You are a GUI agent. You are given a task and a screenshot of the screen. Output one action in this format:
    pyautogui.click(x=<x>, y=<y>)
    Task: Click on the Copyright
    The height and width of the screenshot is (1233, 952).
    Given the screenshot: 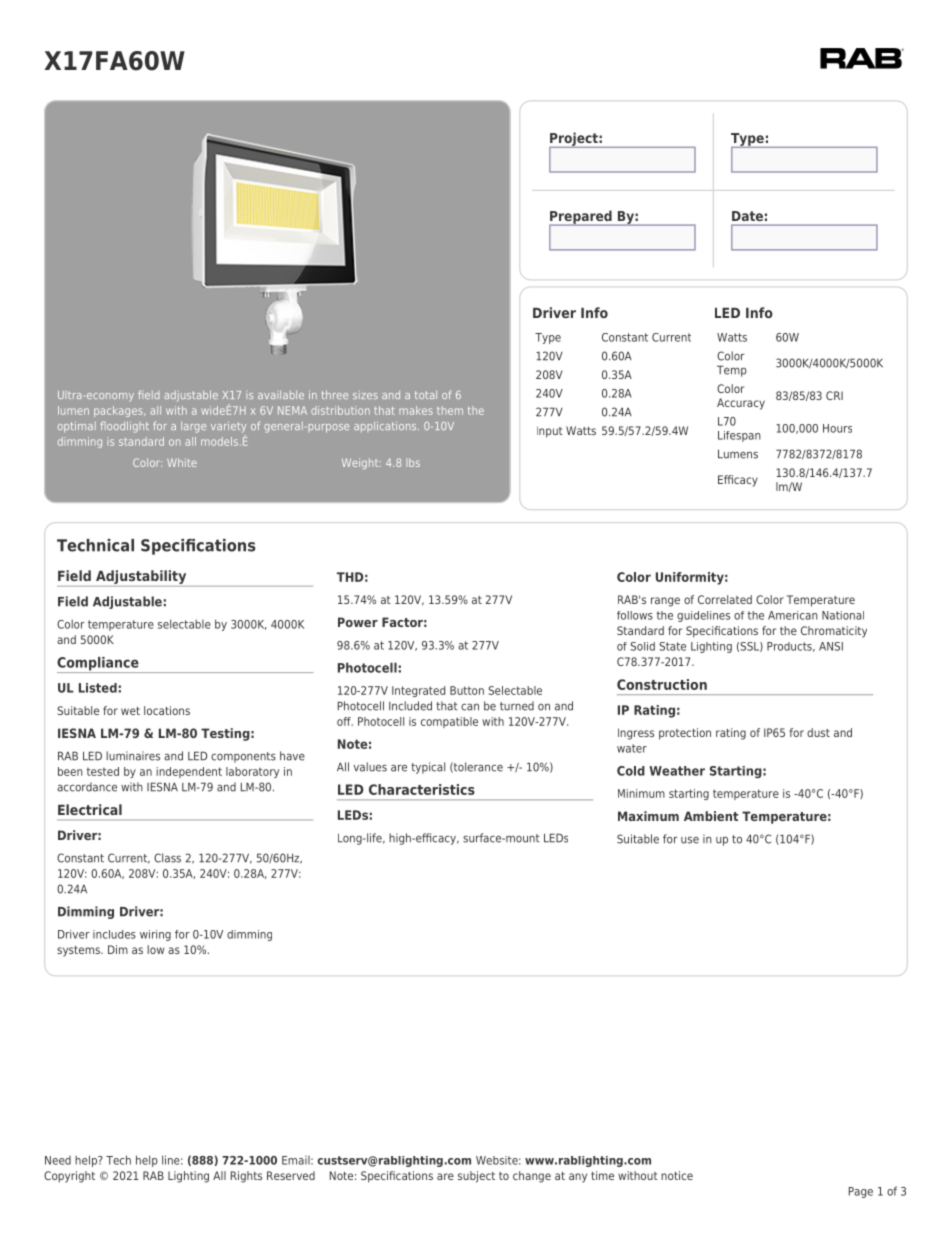 What is the action you would take?
    pyautogui.click(x=69, y=1177)
